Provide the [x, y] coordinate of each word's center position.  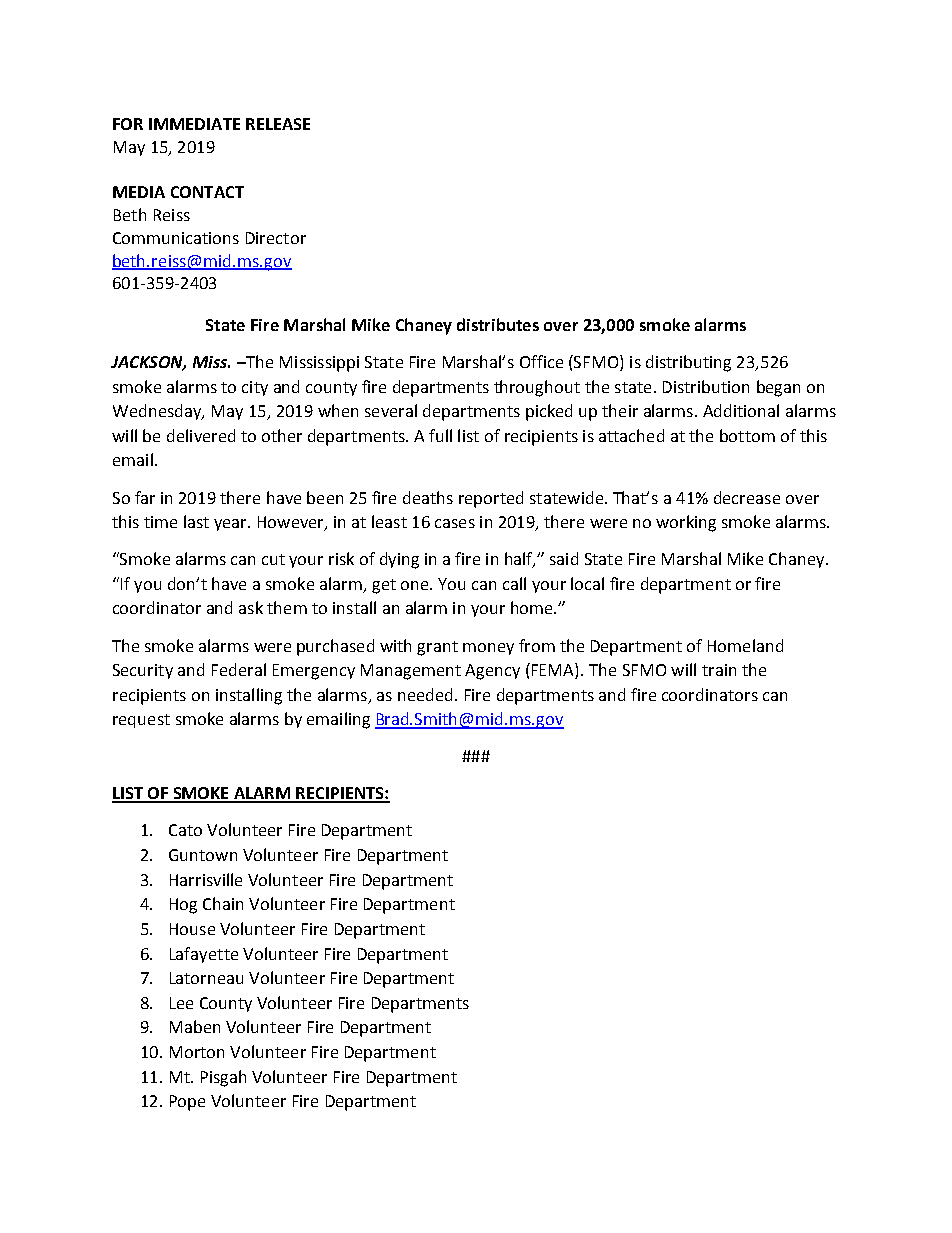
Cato [185, 830]
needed [425, 694]
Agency [492, 672]
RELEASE [278, 124]
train [719, 670]
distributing [688, 363]
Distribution [706, 386]
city [255, 388]
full [440, 435]
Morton [197, 1052]
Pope [187, 1103]
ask [251, 607]
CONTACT [207, 192]
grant [437, 648]
